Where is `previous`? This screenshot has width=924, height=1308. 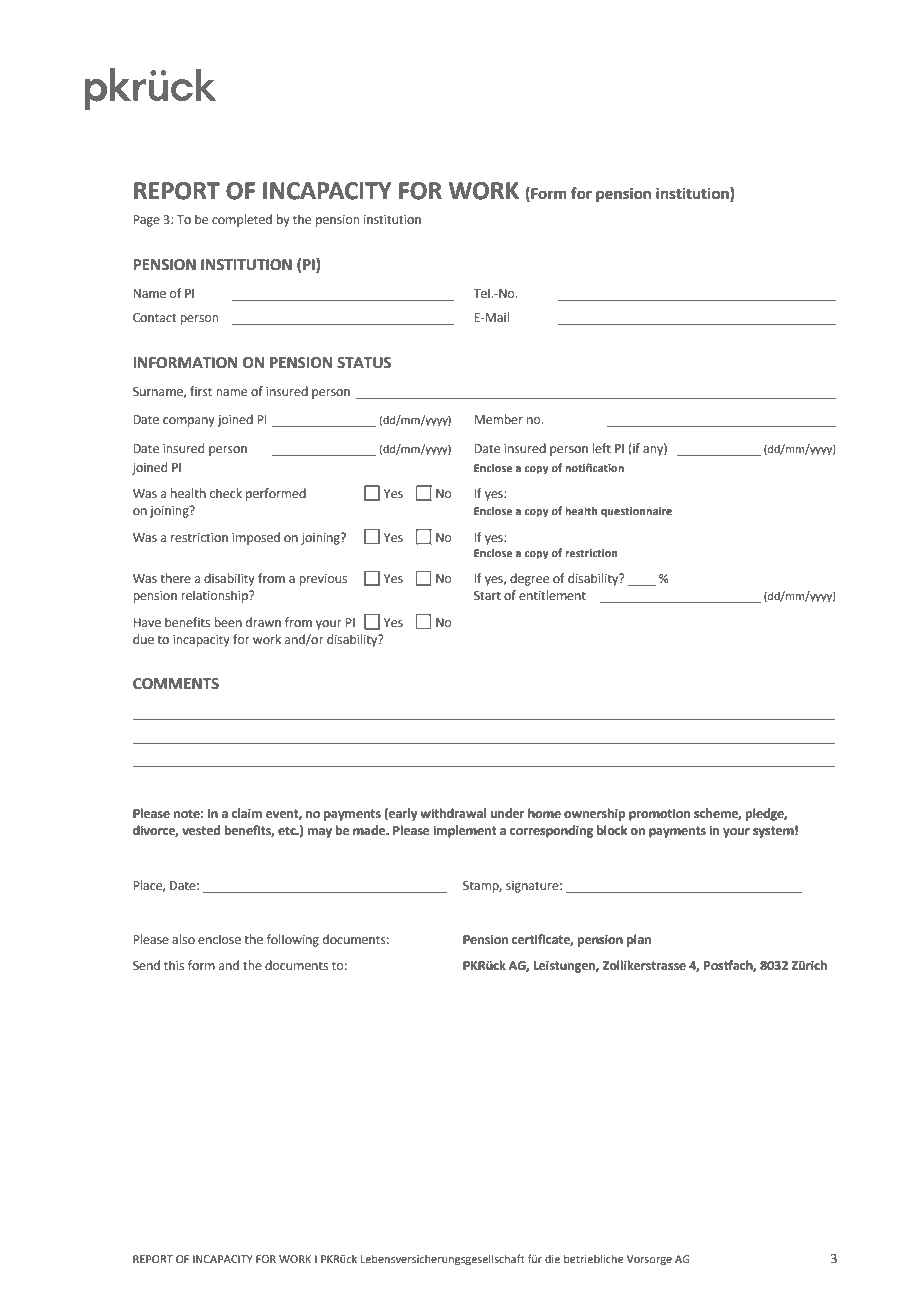 previous is located at coordinates (323, 580).
